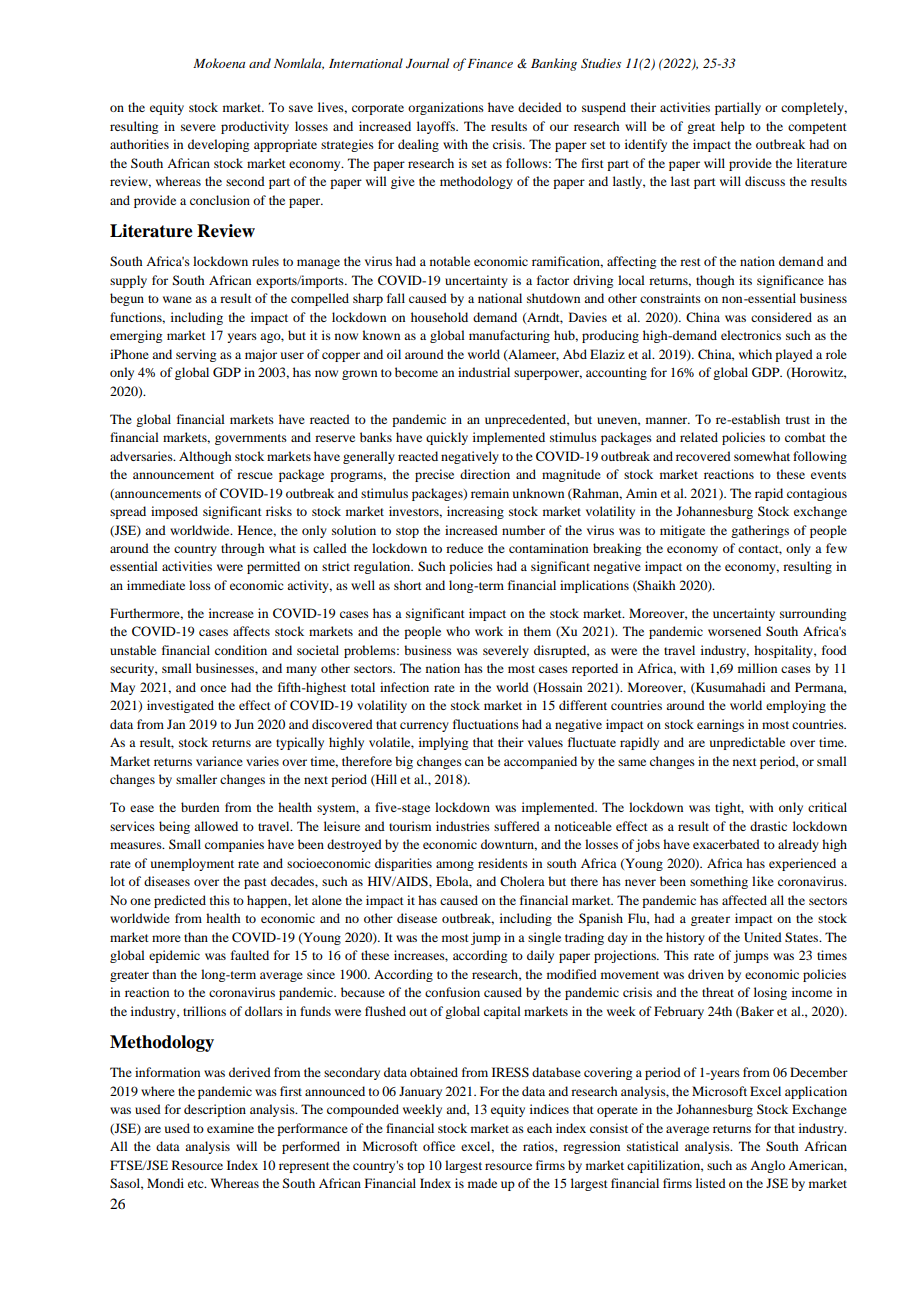  I want to click on help, so click(733, 127).
